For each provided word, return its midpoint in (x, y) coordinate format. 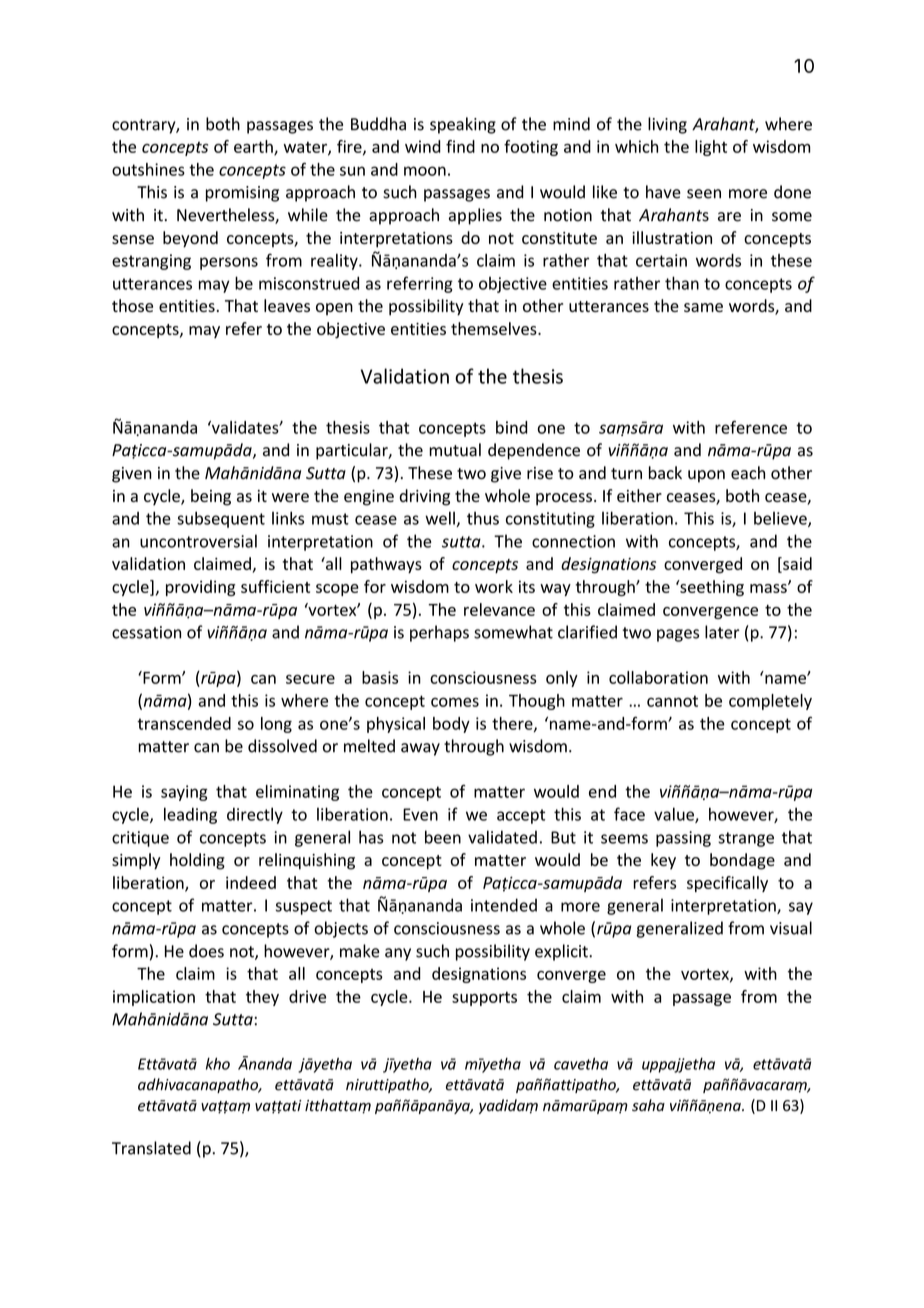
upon (706, 476)
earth (254, 147)
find (460, 146)
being (211, 497)
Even (420, 814)
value (675, 815)
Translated (151, 1148)
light (711, 148)
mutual (455, 450)
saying (184, 793)
